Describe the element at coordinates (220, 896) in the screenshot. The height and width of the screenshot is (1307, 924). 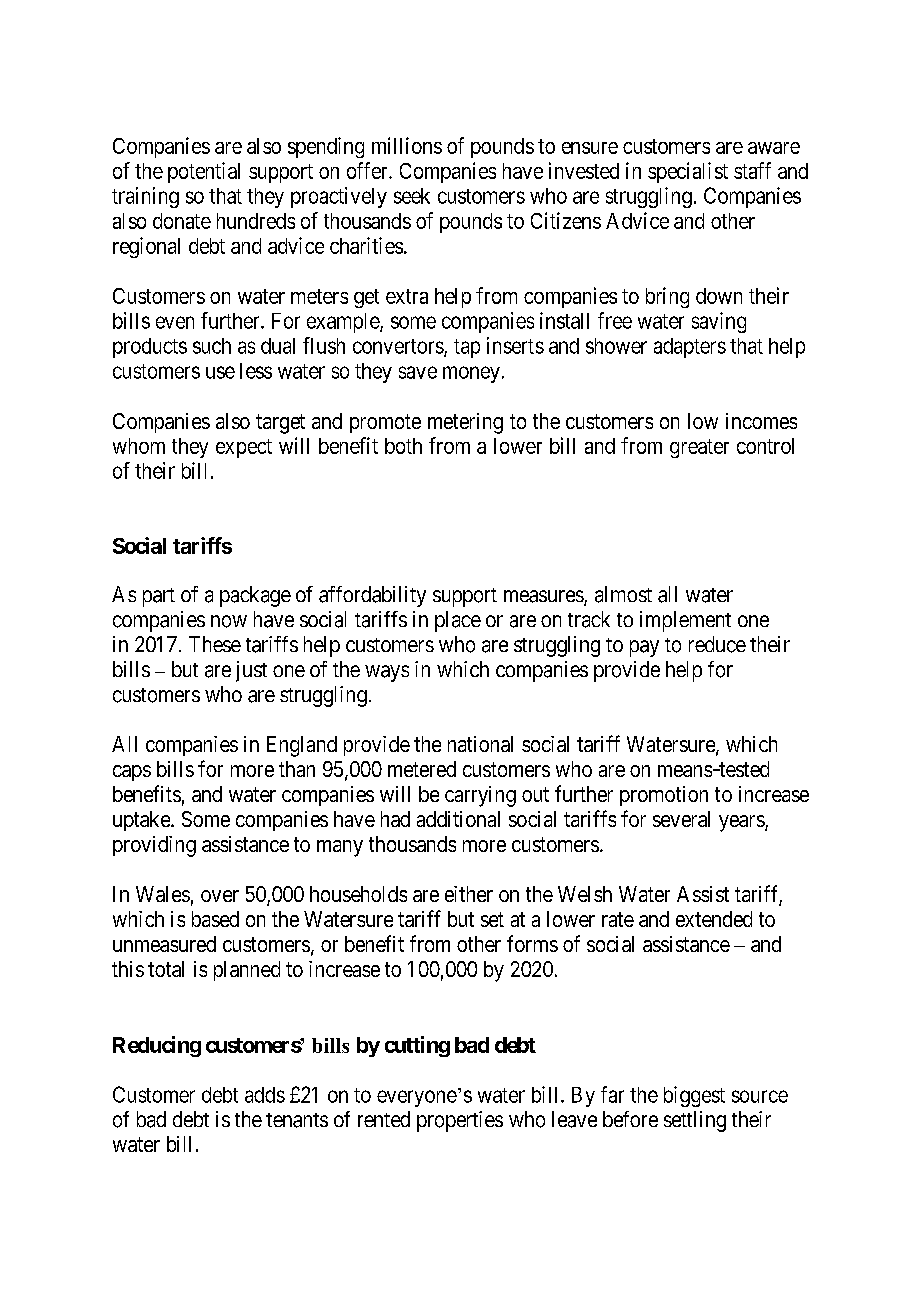
I see `over` at that location.
